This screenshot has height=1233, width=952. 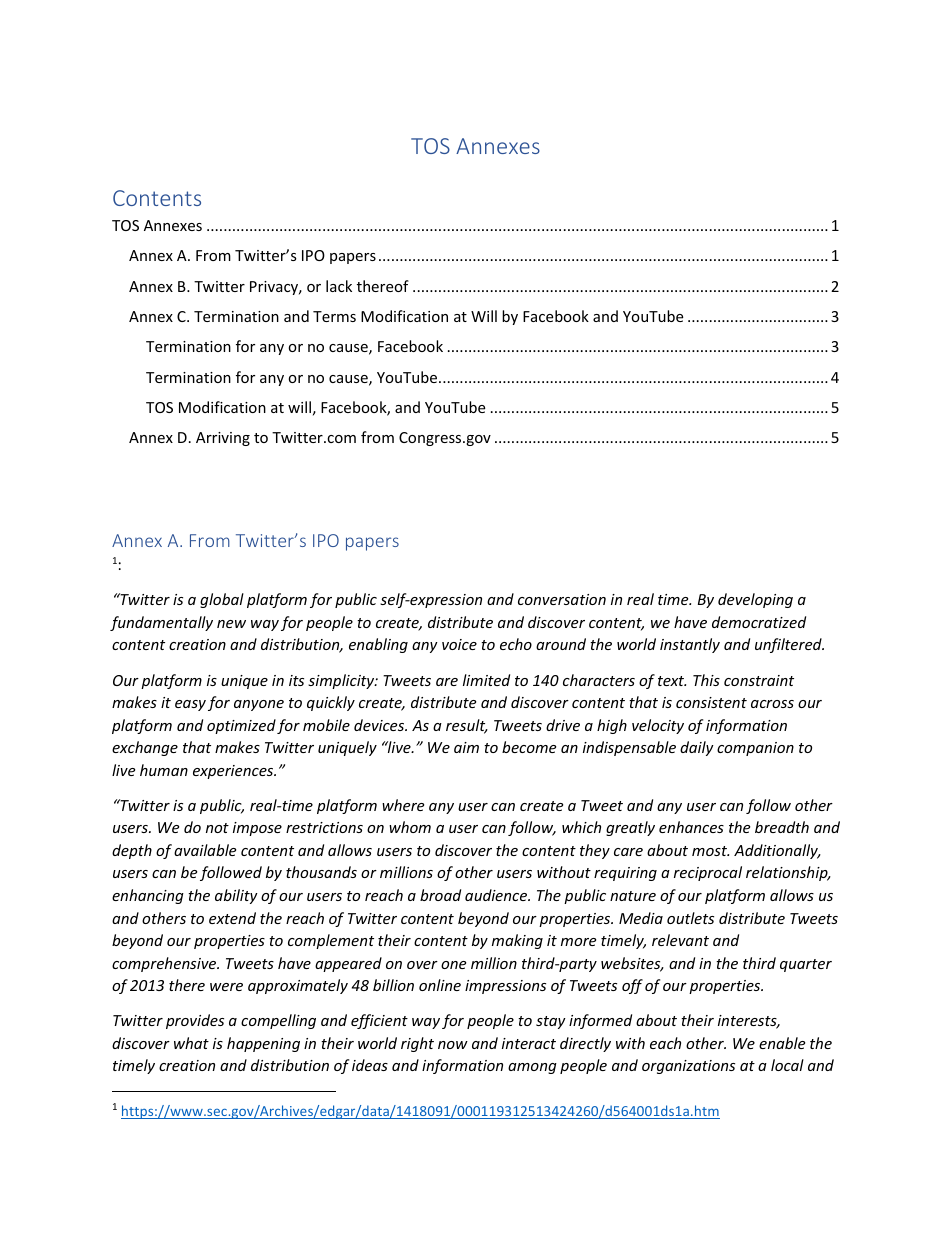 I want to click on now, so click(x=453, y=1045).
